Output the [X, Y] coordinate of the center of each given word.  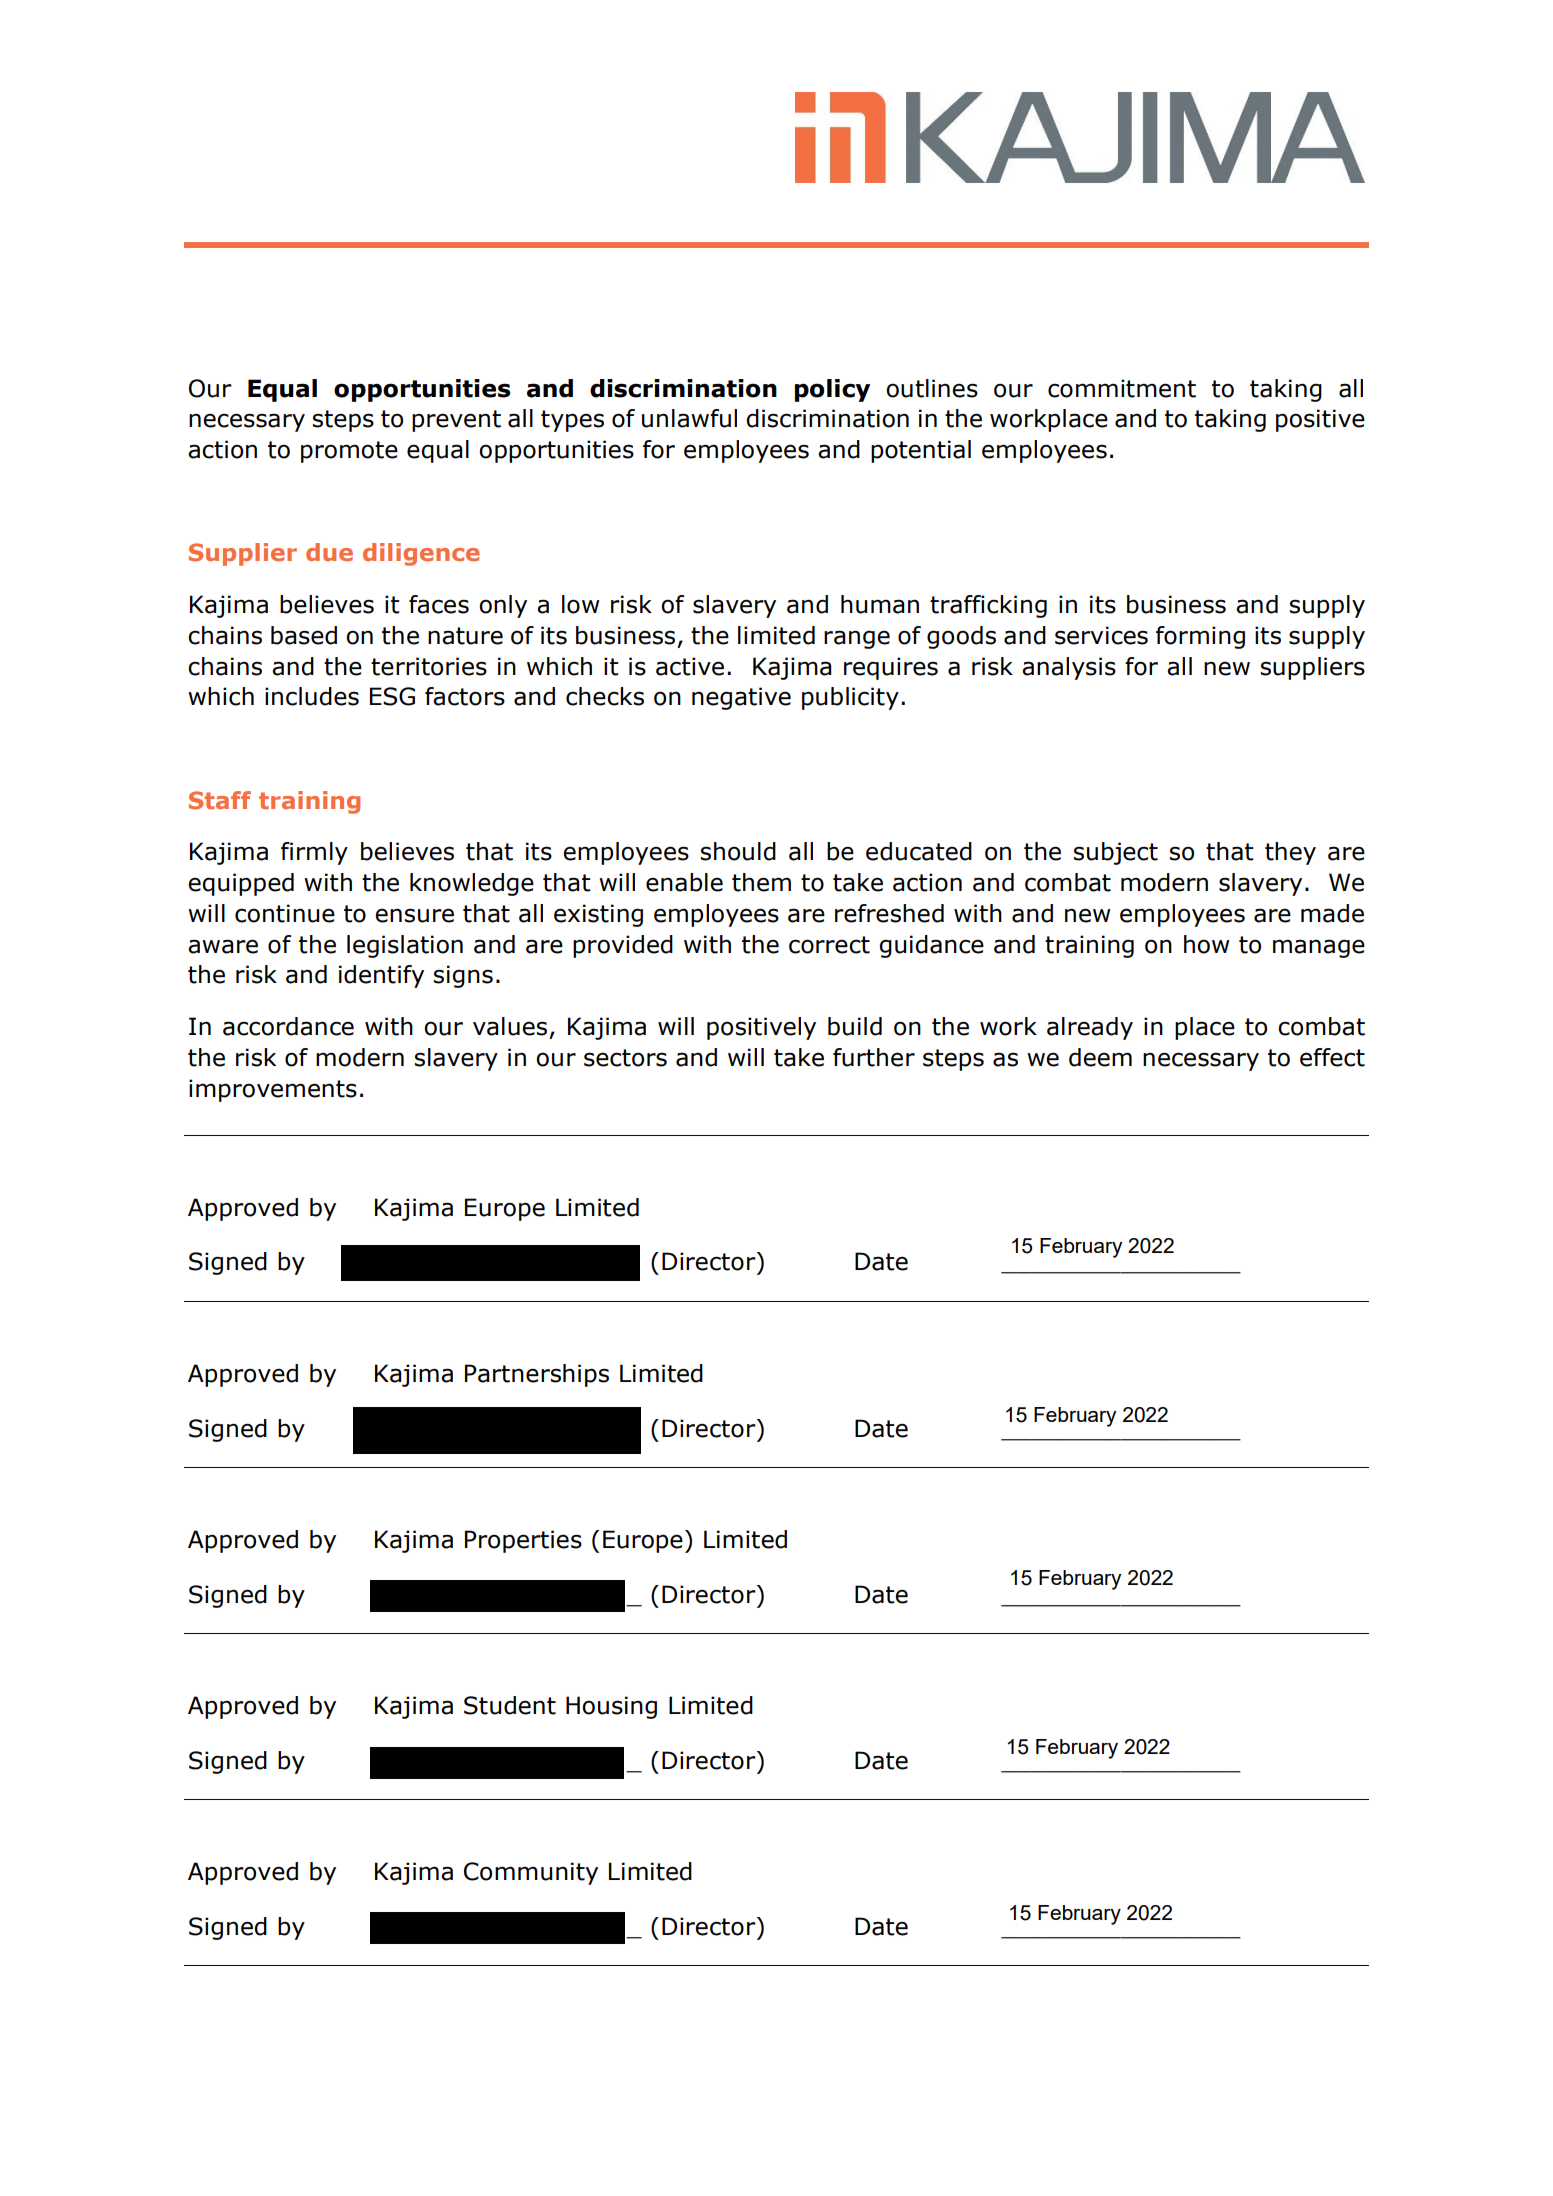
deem [1100, 1057]
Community [531, 1873]
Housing [611, 1707]
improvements [273, 1090]
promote [349, 452]
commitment [1122, 388]
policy [832, 390]
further [874, 1057]
